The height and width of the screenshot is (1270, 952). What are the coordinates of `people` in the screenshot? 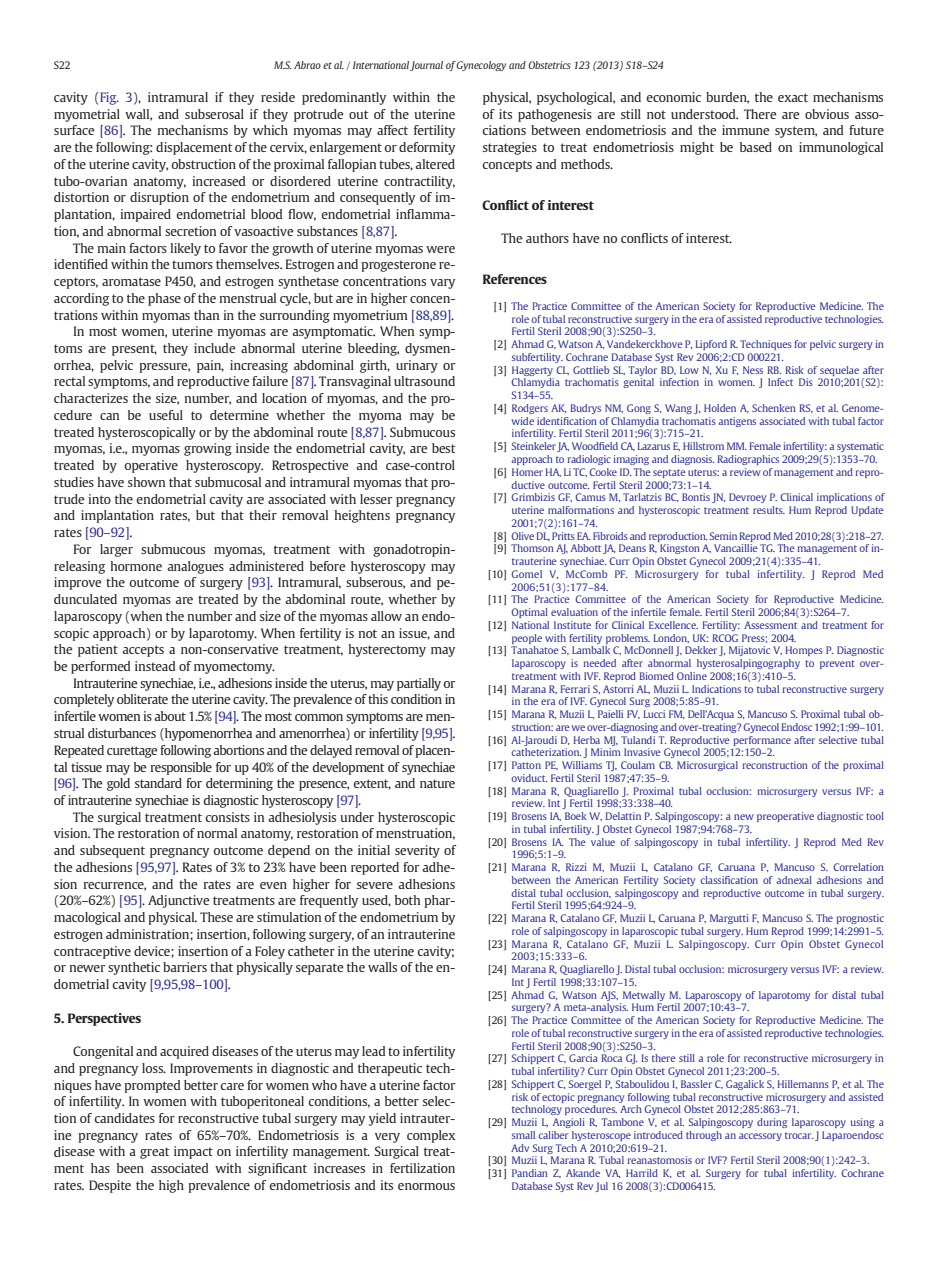 It's located at (527, 639).
